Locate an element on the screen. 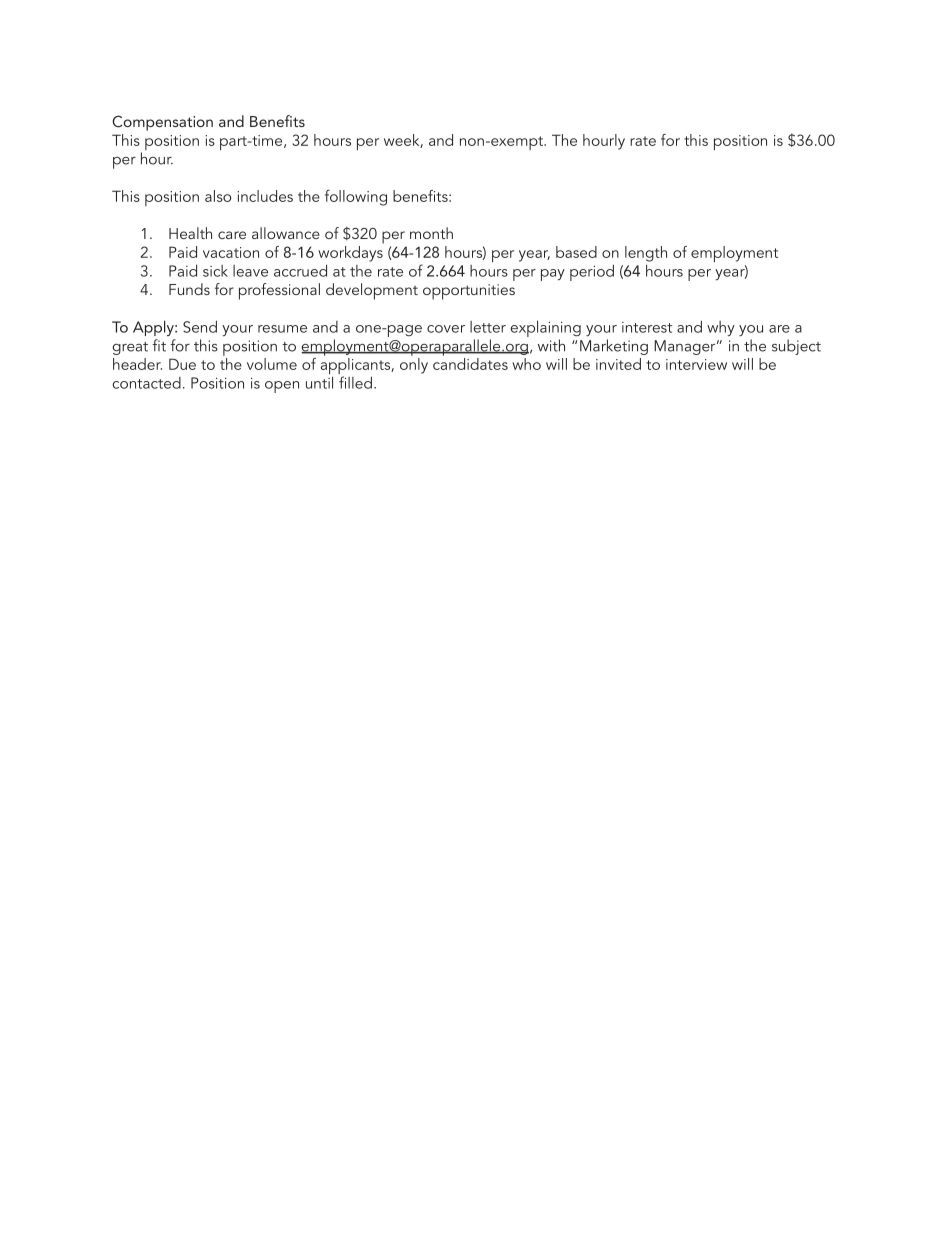 This screenshot has height=1233, width=952. includes is located at coordinates (265, 196).
